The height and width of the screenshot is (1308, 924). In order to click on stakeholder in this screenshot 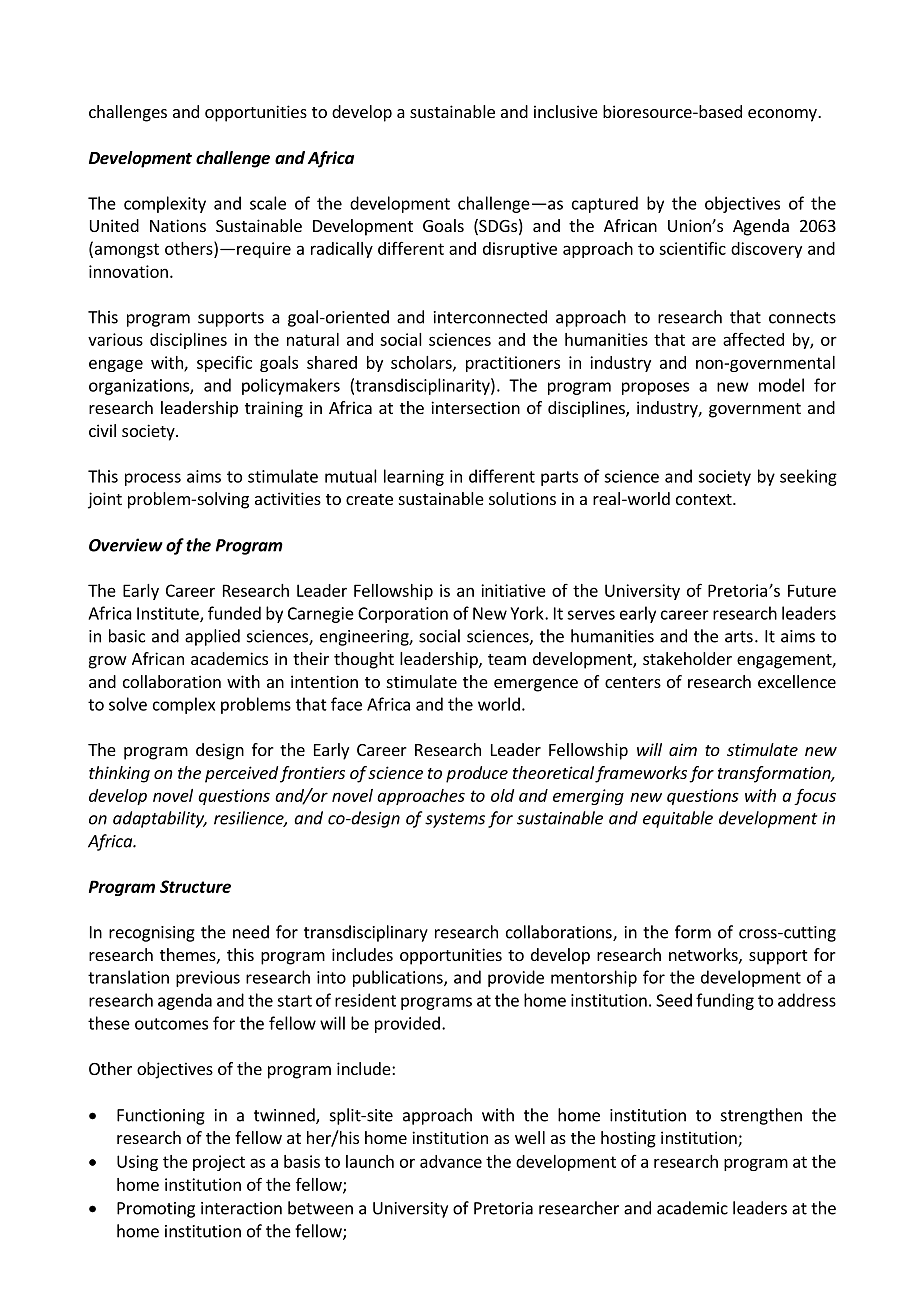, I will do `click(687, 658)`.
